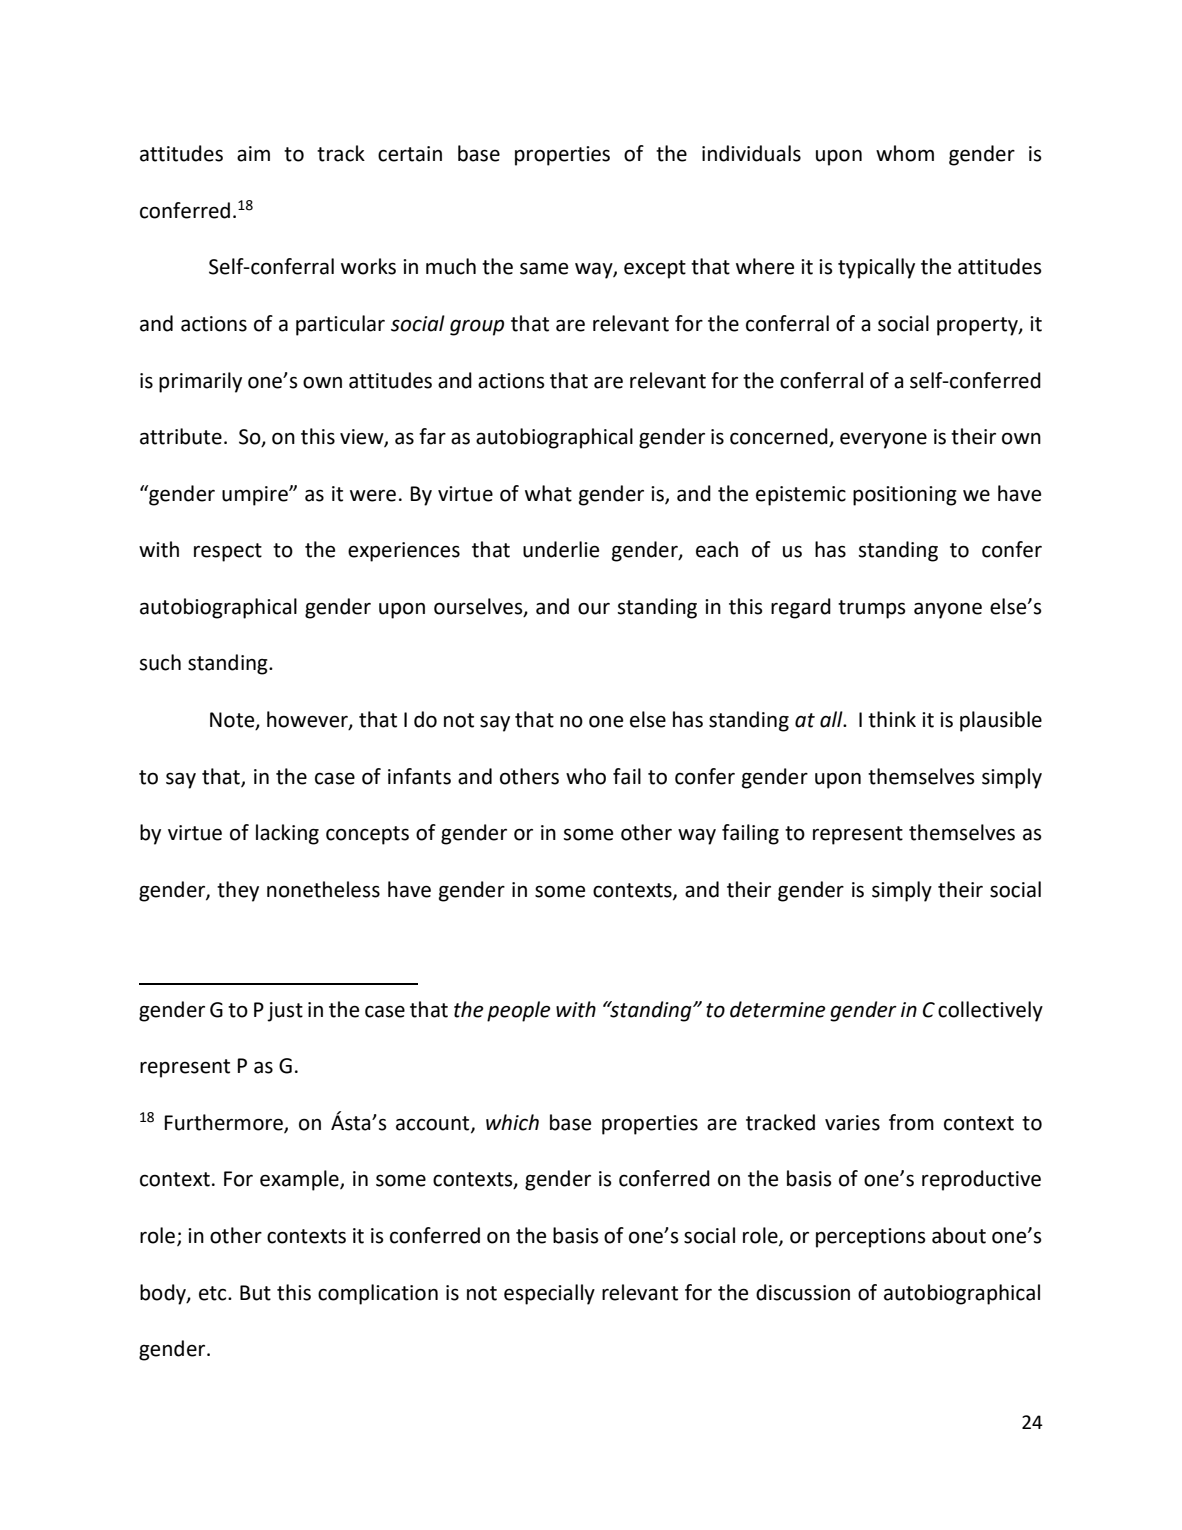 The height and width of the document is (1530, 1182). What do you see at coordinates (228, 552) in the document?
I see `respect` at bounding box center [228, 552].
